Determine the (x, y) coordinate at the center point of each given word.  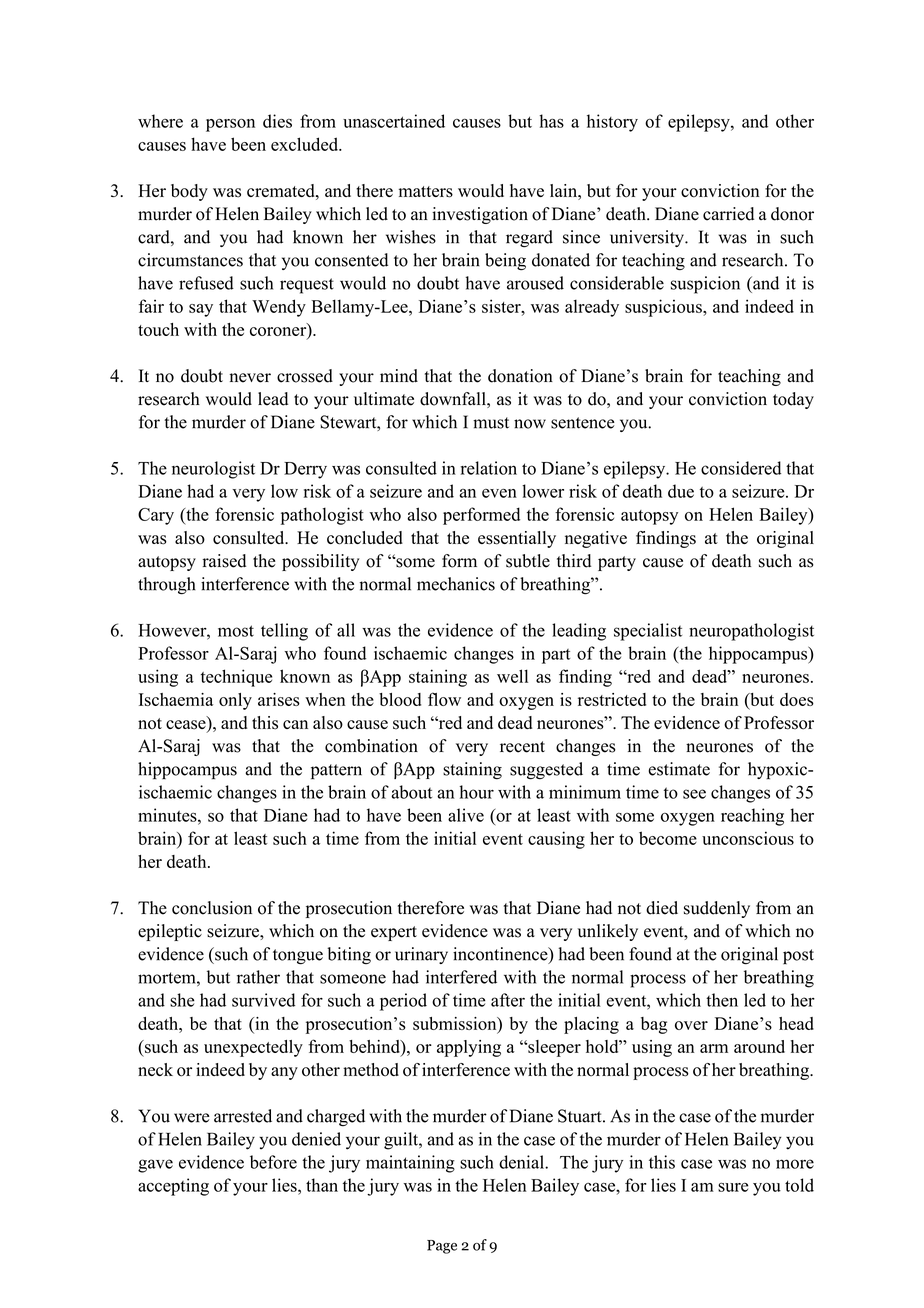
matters (426, 192)
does (797, 699)
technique (236, 678)
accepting (173, 1187)
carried (728, 214)
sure (733, 1187)
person (230, 125)
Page (442, 1247)
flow (444, 699)
